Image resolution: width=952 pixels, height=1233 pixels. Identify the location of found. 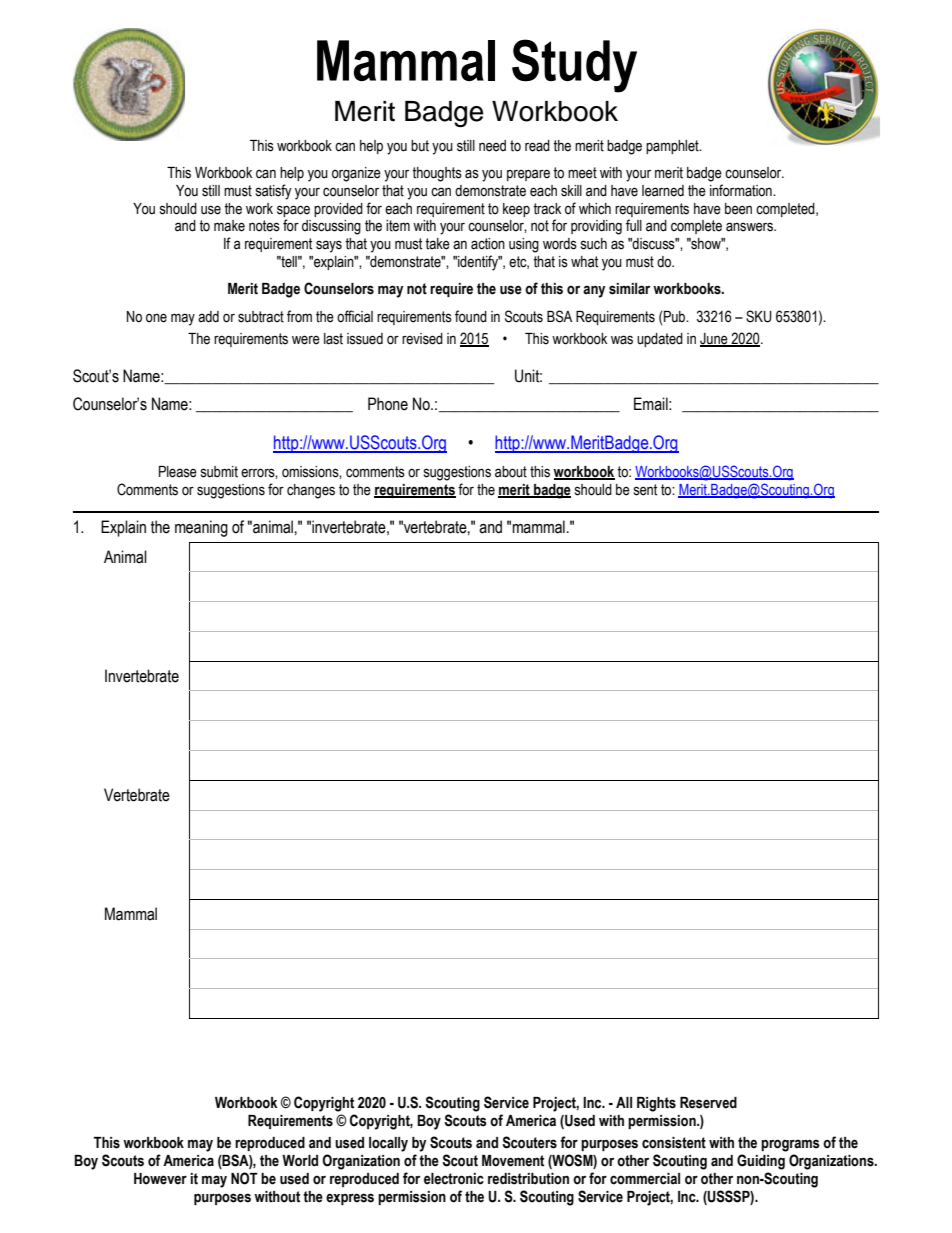
(471, 316).
